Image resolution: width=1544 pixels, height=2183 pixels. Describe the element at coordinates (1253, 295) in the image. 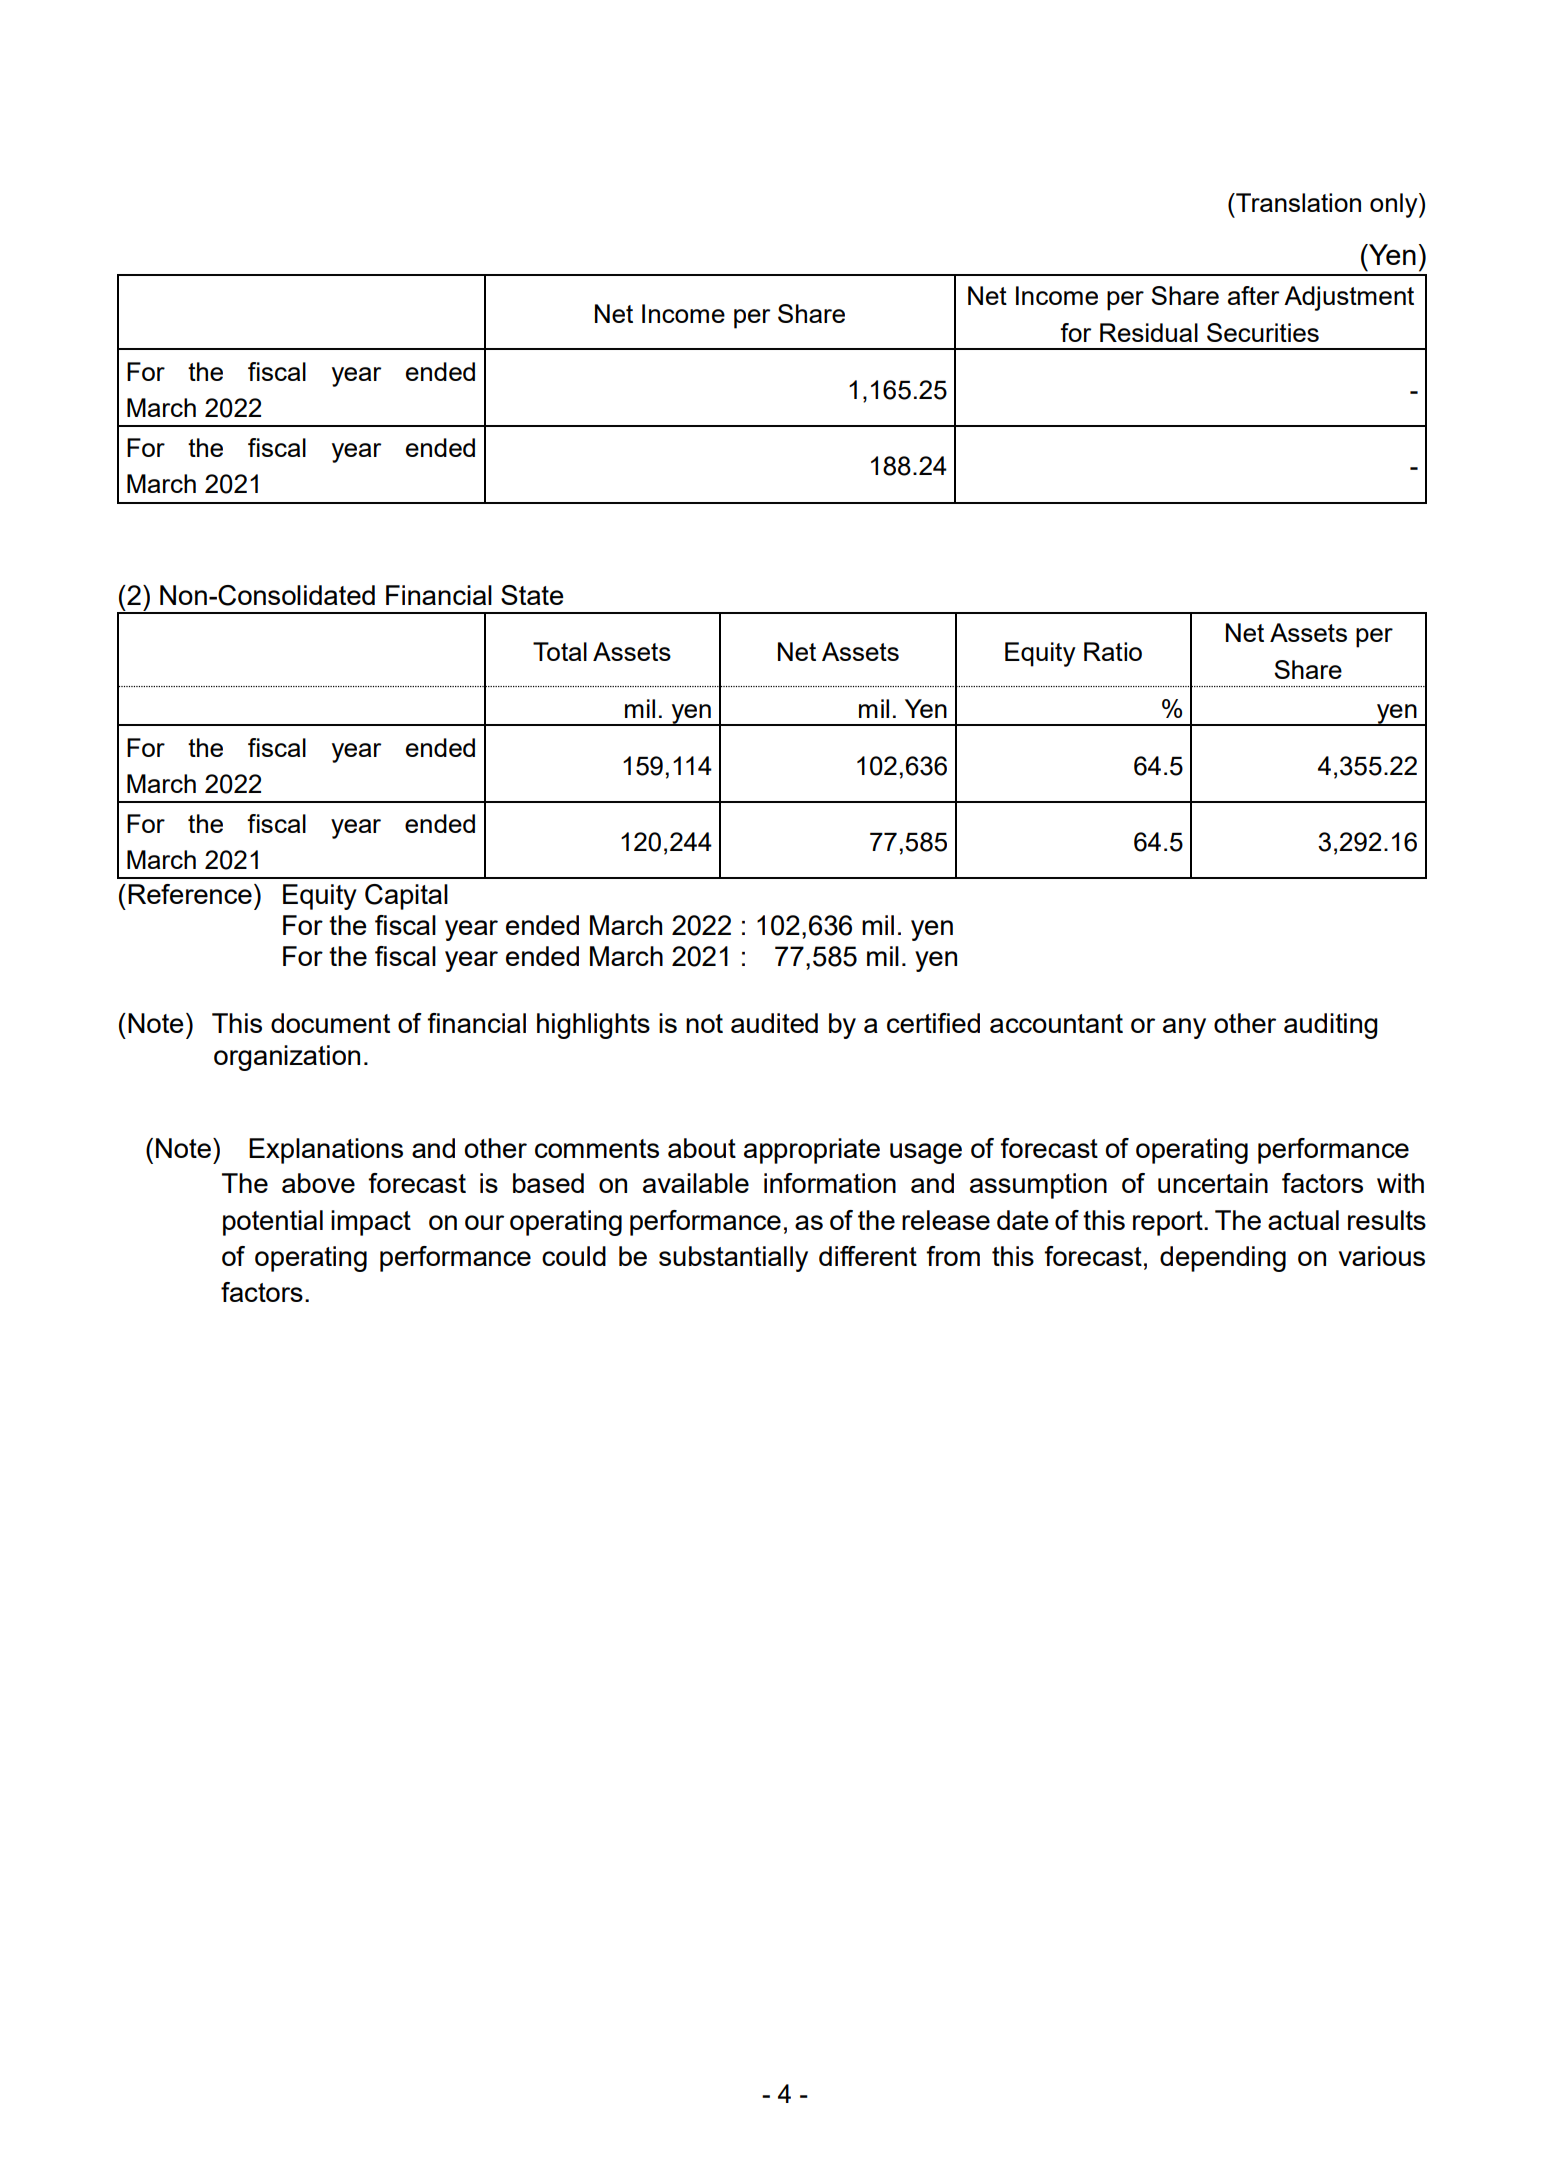

I see `after` at that location.
